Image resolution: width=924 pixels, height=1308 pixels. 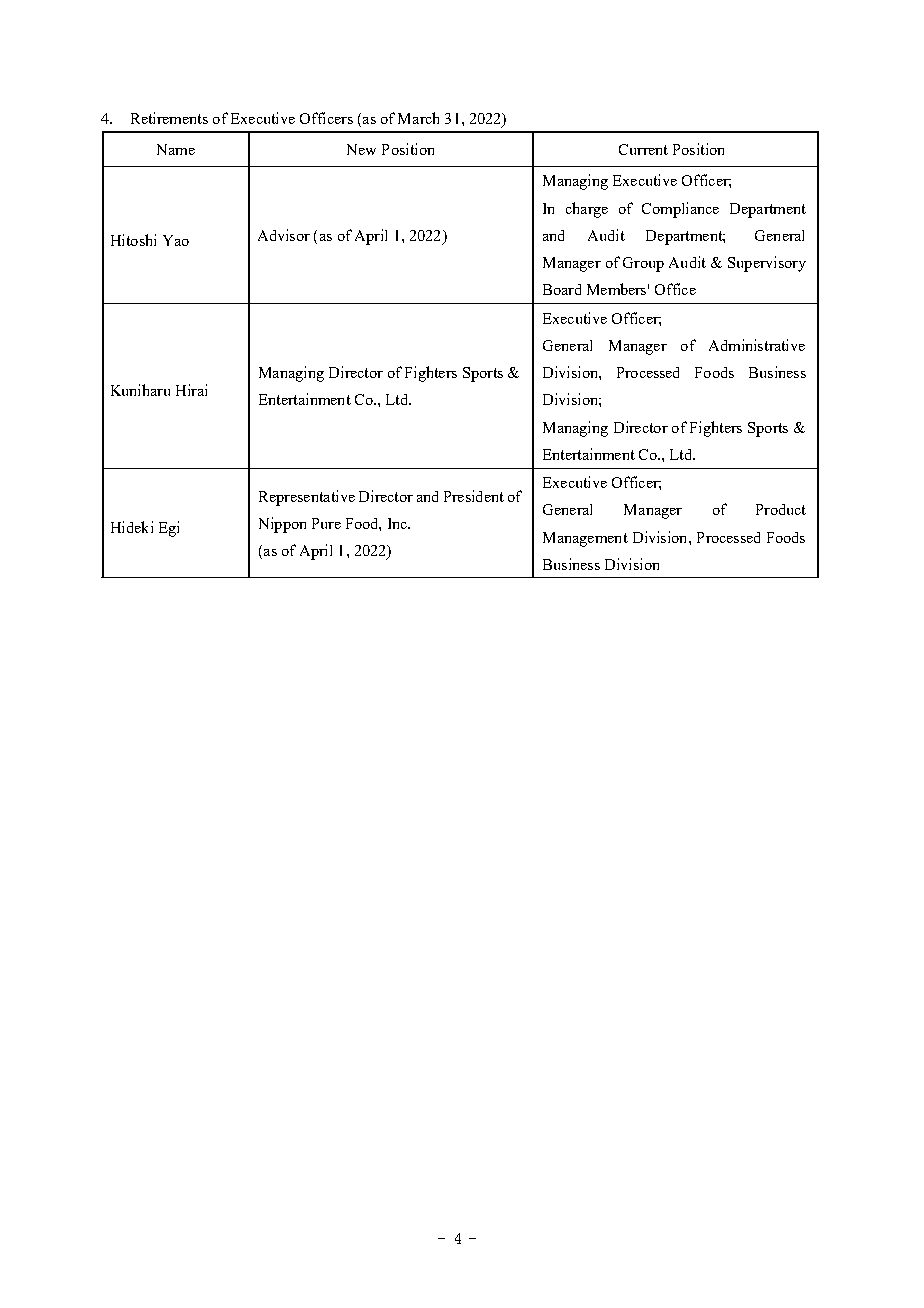 I want to click on Hirai, so click(x=191, y=390).
